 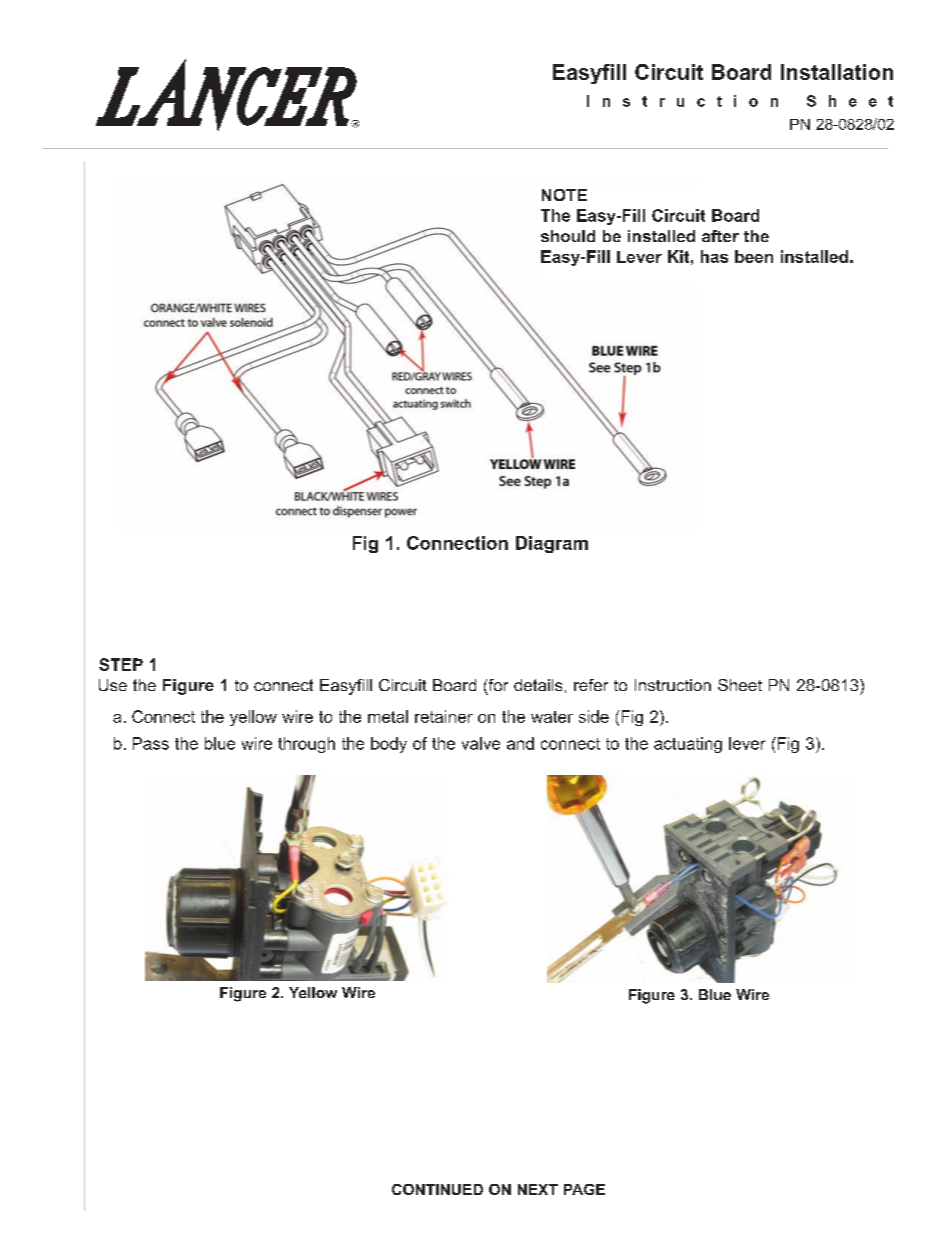 What do you see at coordinates (837, 72) in the screenshot?
I see `Installation` at bounding box center [837, 72].
